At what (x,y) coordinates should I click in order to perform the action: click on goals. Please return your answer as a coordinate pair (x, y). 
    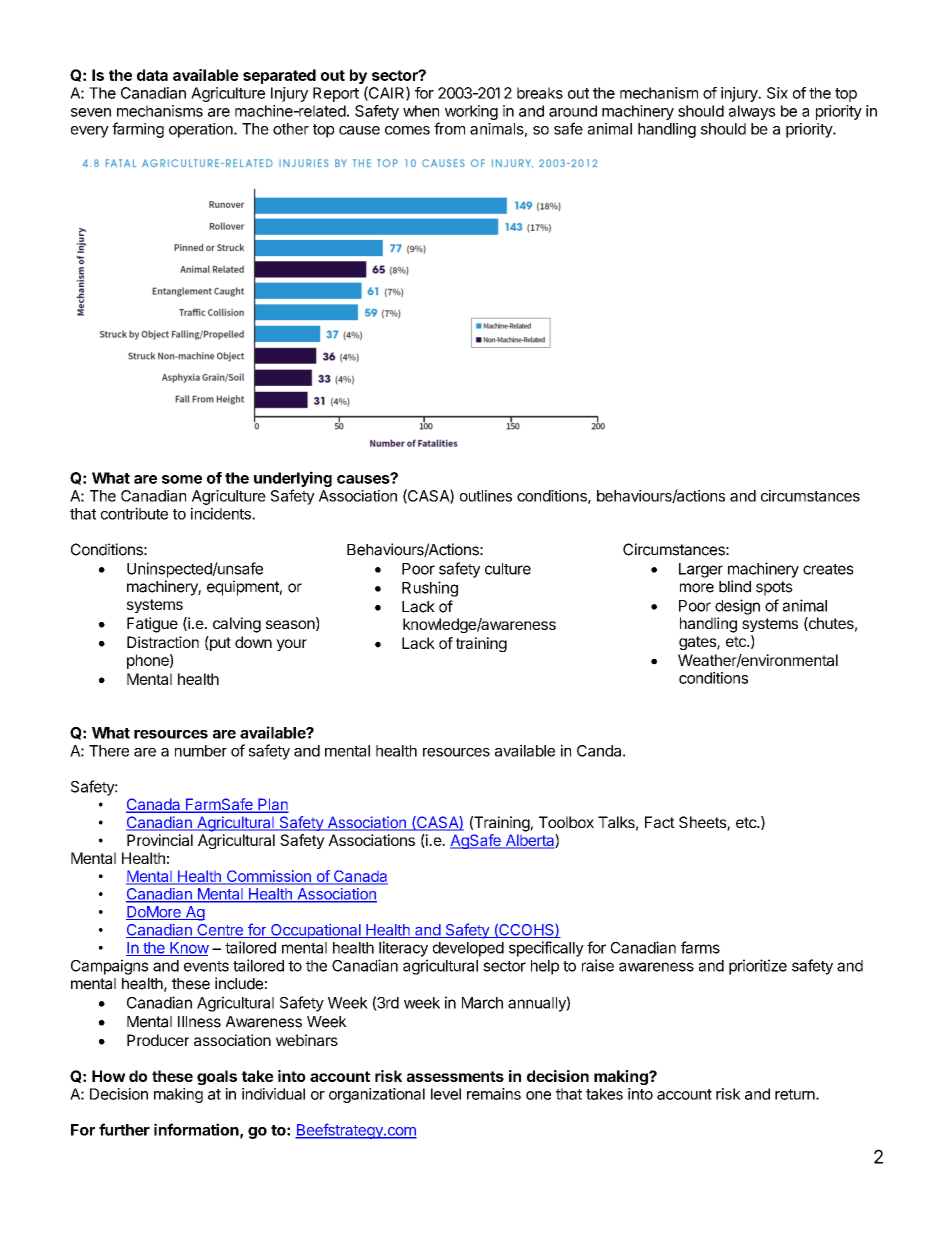
    Looking at the image, I should click on (217, 1077).
